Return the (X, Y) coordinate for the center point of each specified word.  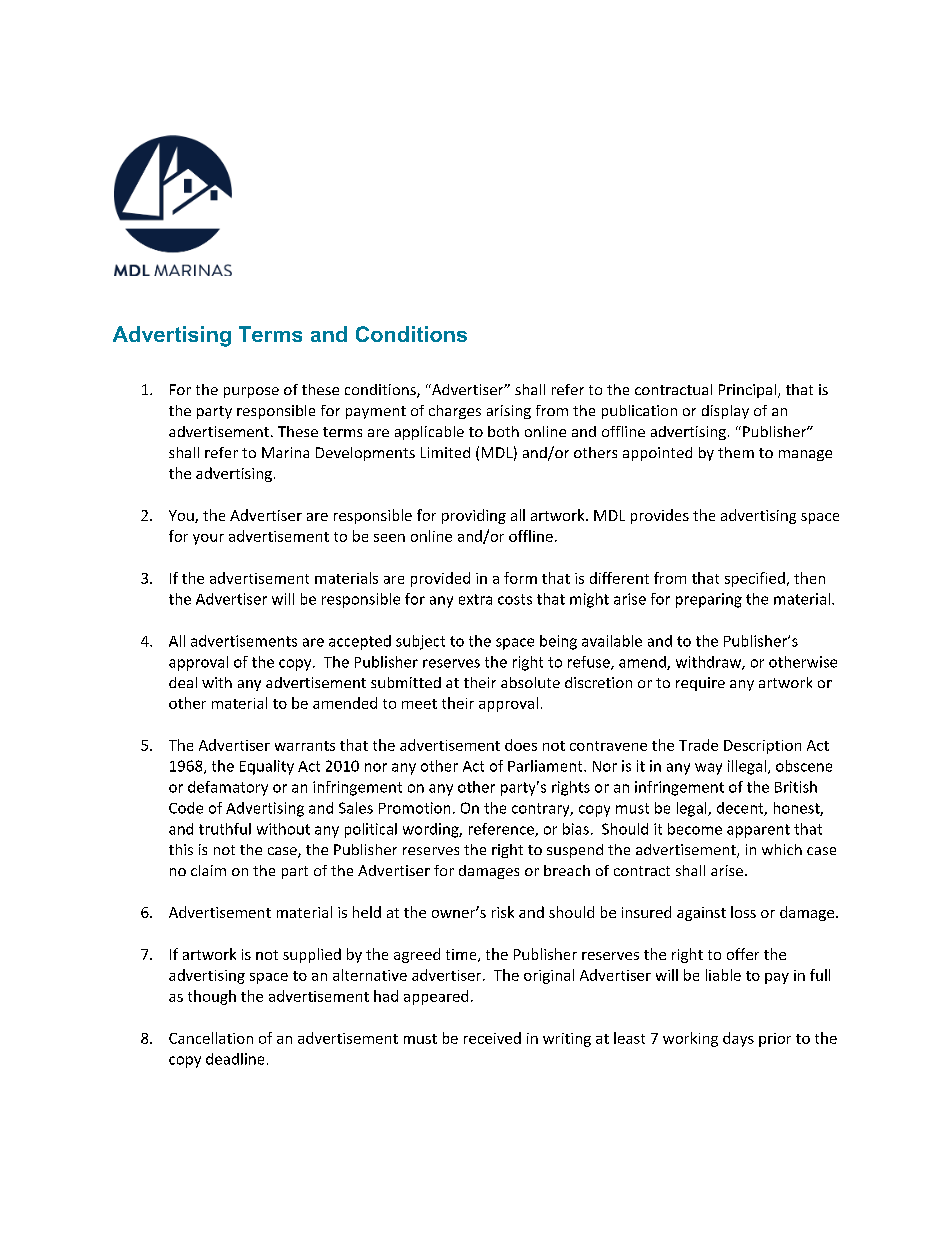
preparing (709, 600)
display (725, 412)
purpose (251, 392)
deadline (235, 1059)
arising (509, 412)
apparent (758, 831)
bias (576, 829)
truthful (225, 829)
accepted (360, 642)
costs (515, 599)
